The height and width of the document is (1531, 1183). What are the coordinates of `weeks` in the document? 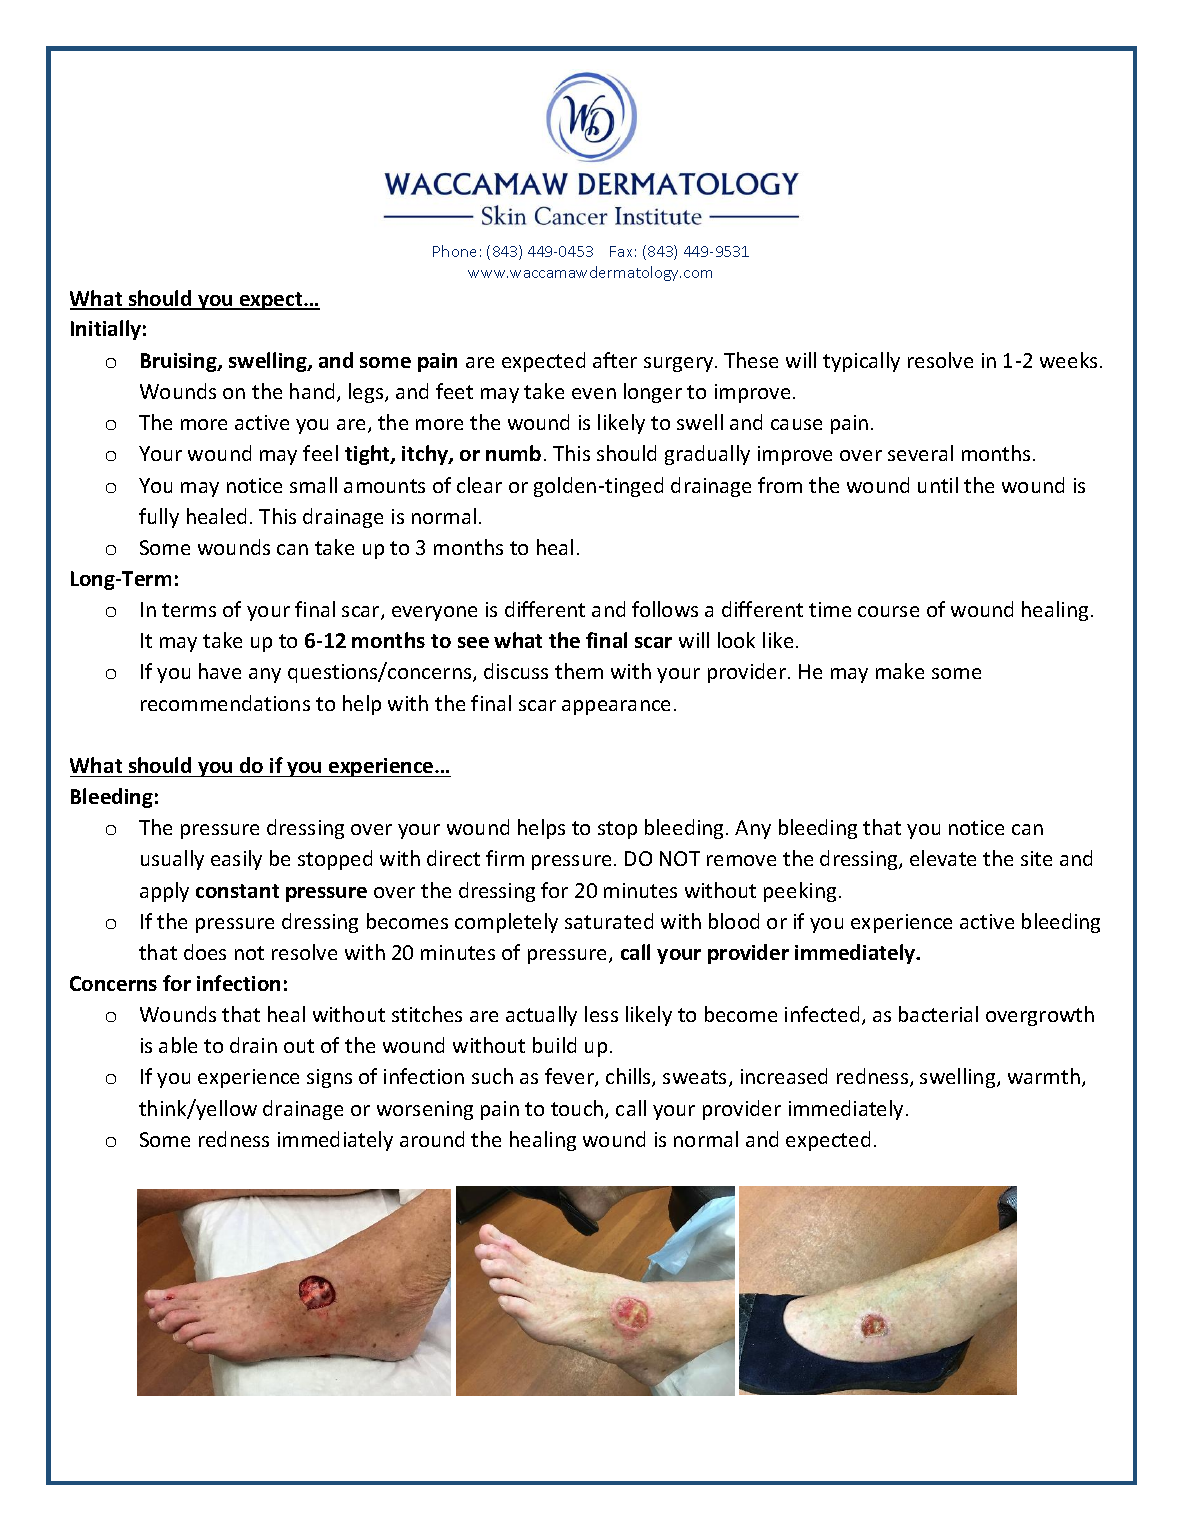 It's located at (1068, 360).
